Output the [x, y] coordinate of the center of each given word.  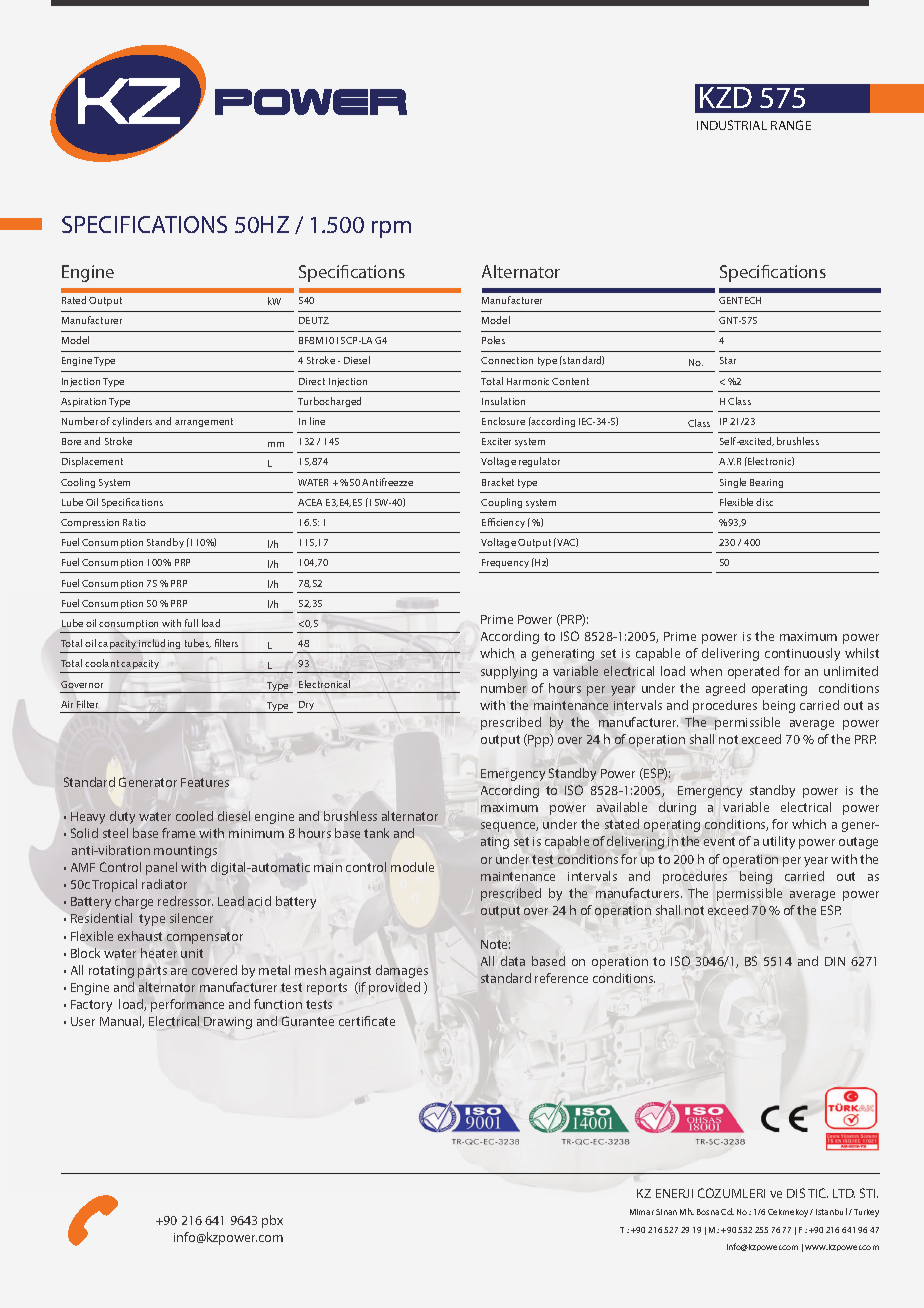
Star [728, 360]
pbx [272, 1221]
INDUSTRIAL [732, 125]
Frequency [505, 563]
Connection [507, 360]
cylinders [132, 422]
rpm [391, 229]
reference [561, 978]
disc [764, 502]
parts [152, 972]
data [513, 961]
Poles [493, 340]
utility [779, 842]
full [191, 623]
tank [376, 833]
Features [205, 782]
